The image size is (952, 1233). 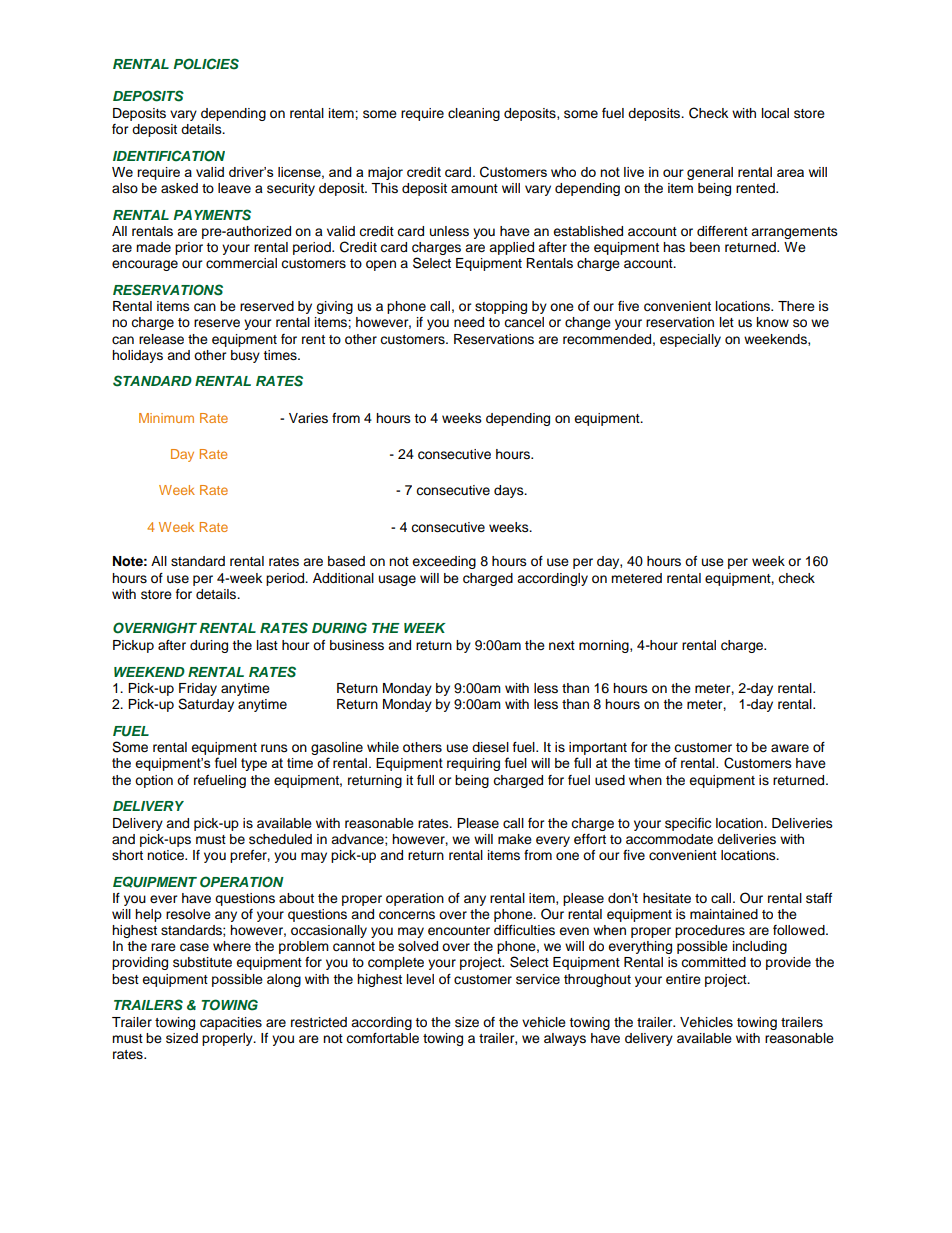 What do you see at coordinates (773, 322) in the screenshot?
I see `know` at bounding box center [773, 322].
